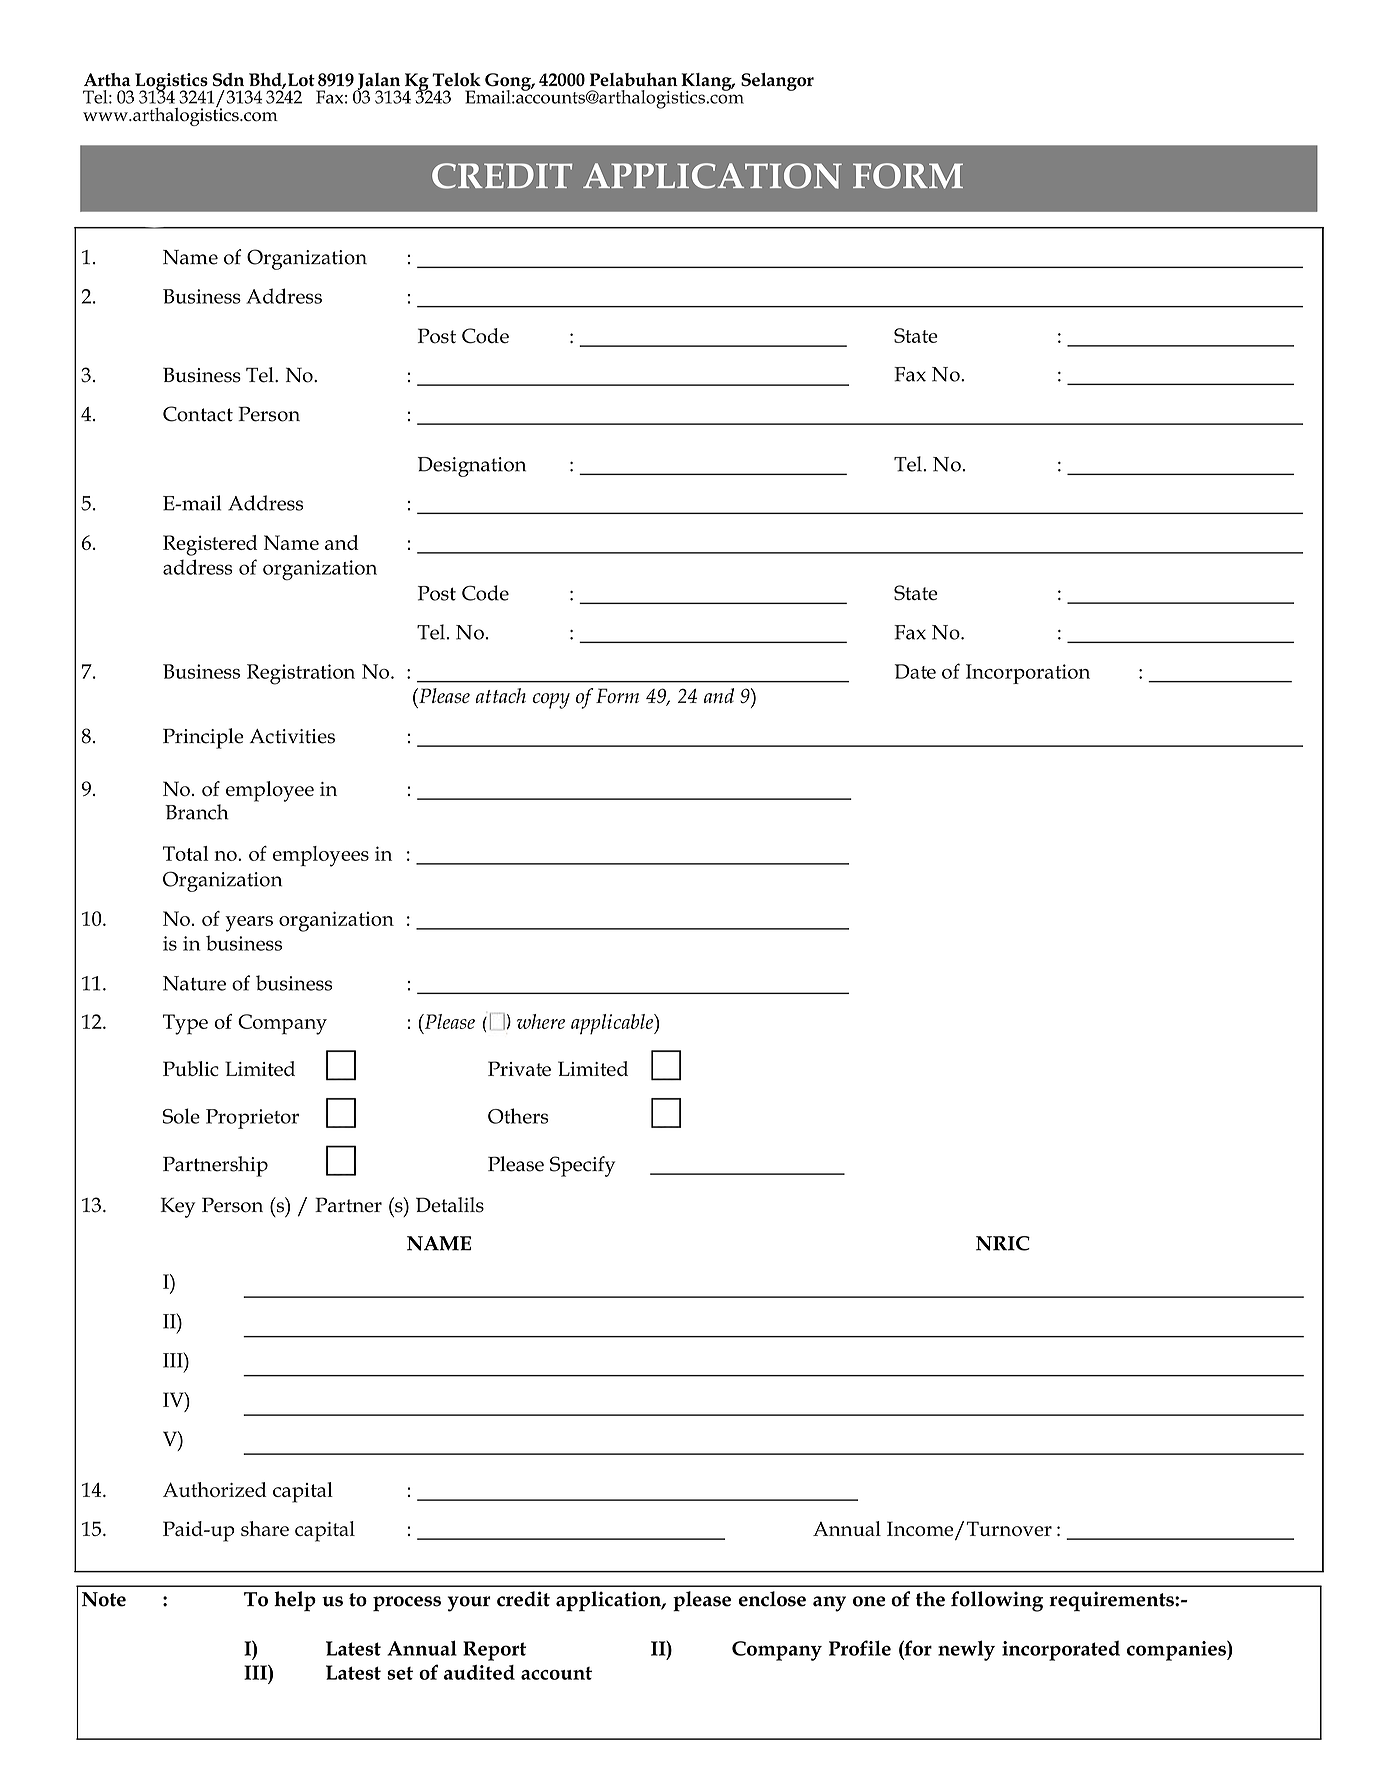  I want to click on Principle, so click(203, 738).
